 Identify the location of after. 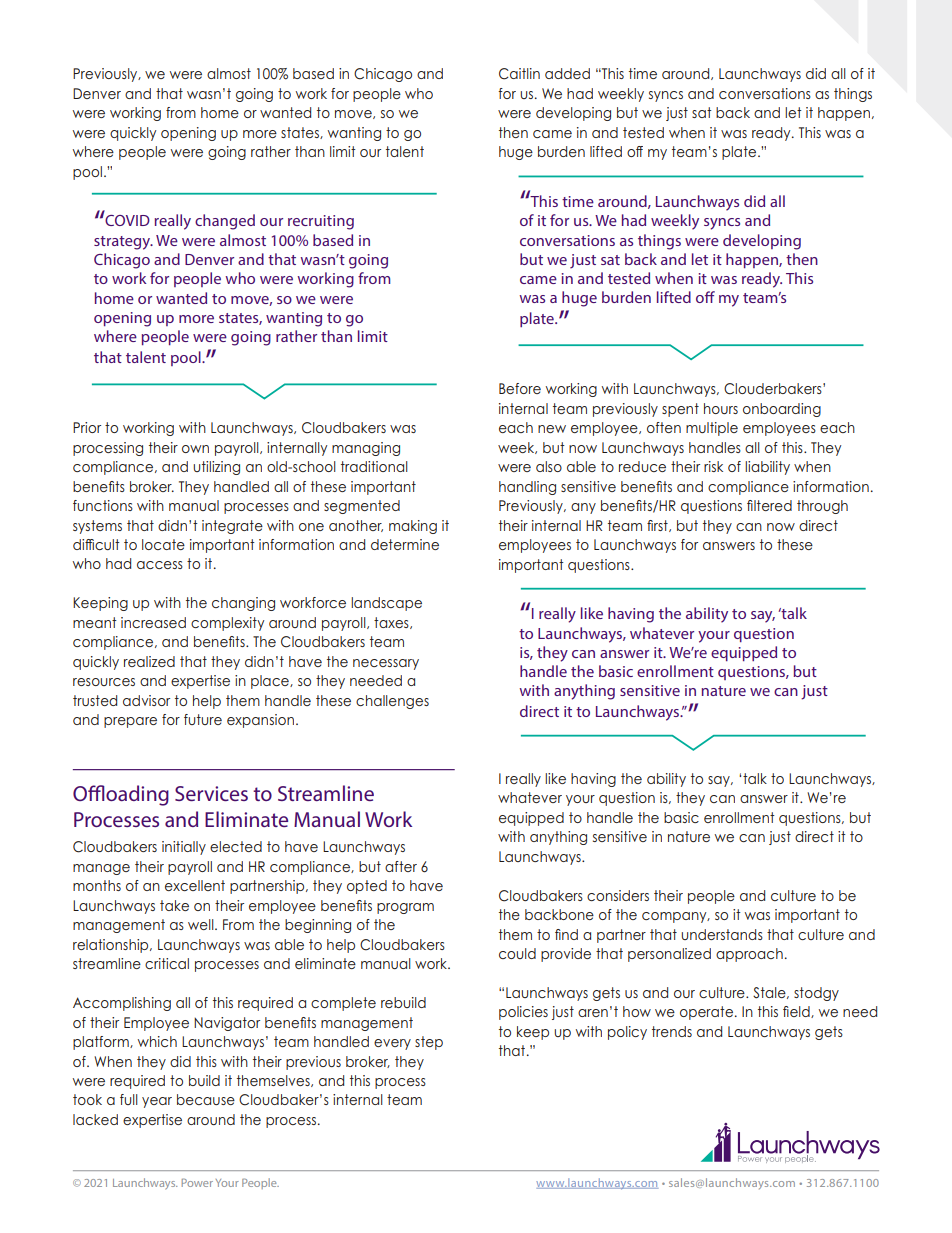
(401, 866).
